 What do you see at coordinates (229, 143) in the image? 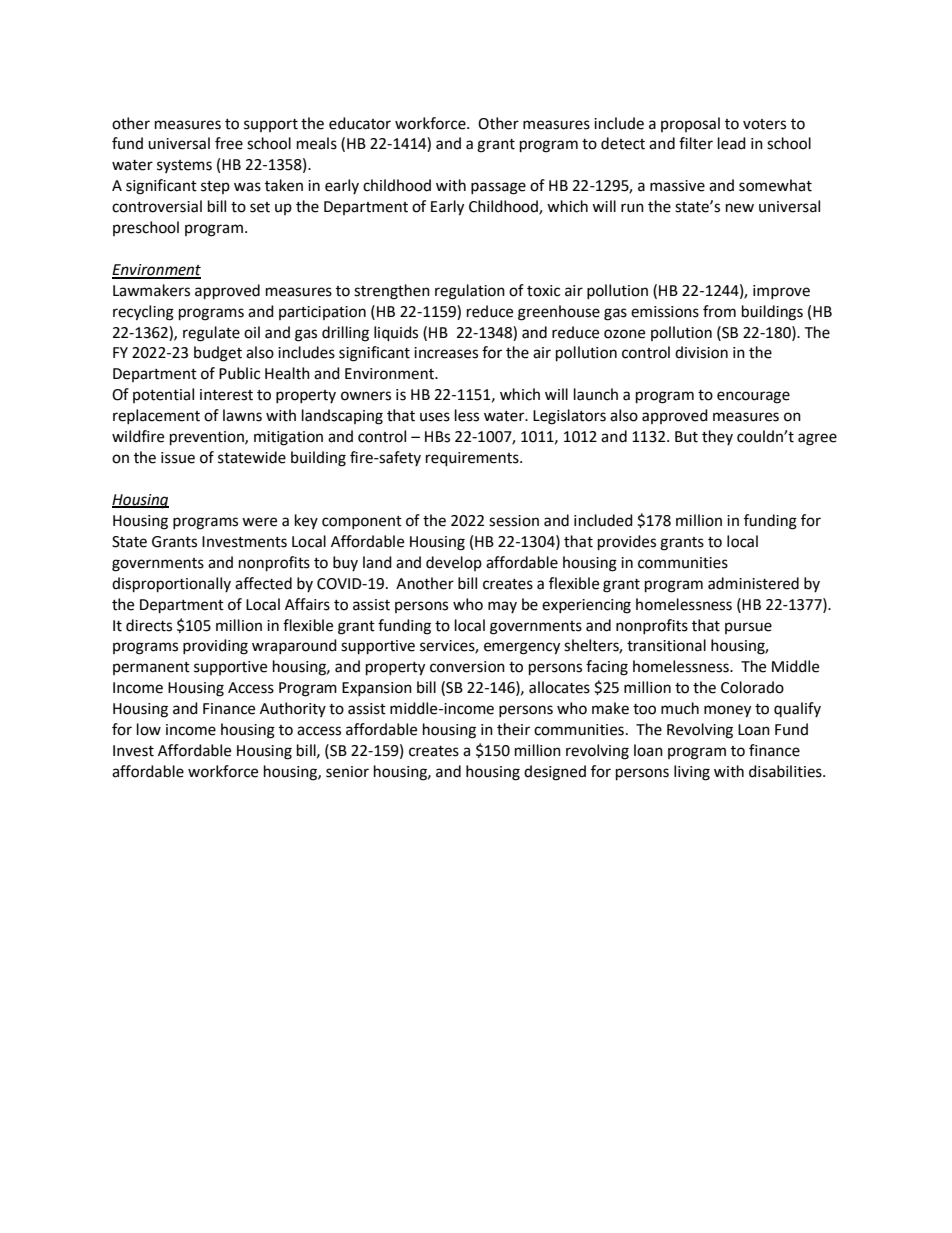
I see `free` at bounding box center [229, 143].
